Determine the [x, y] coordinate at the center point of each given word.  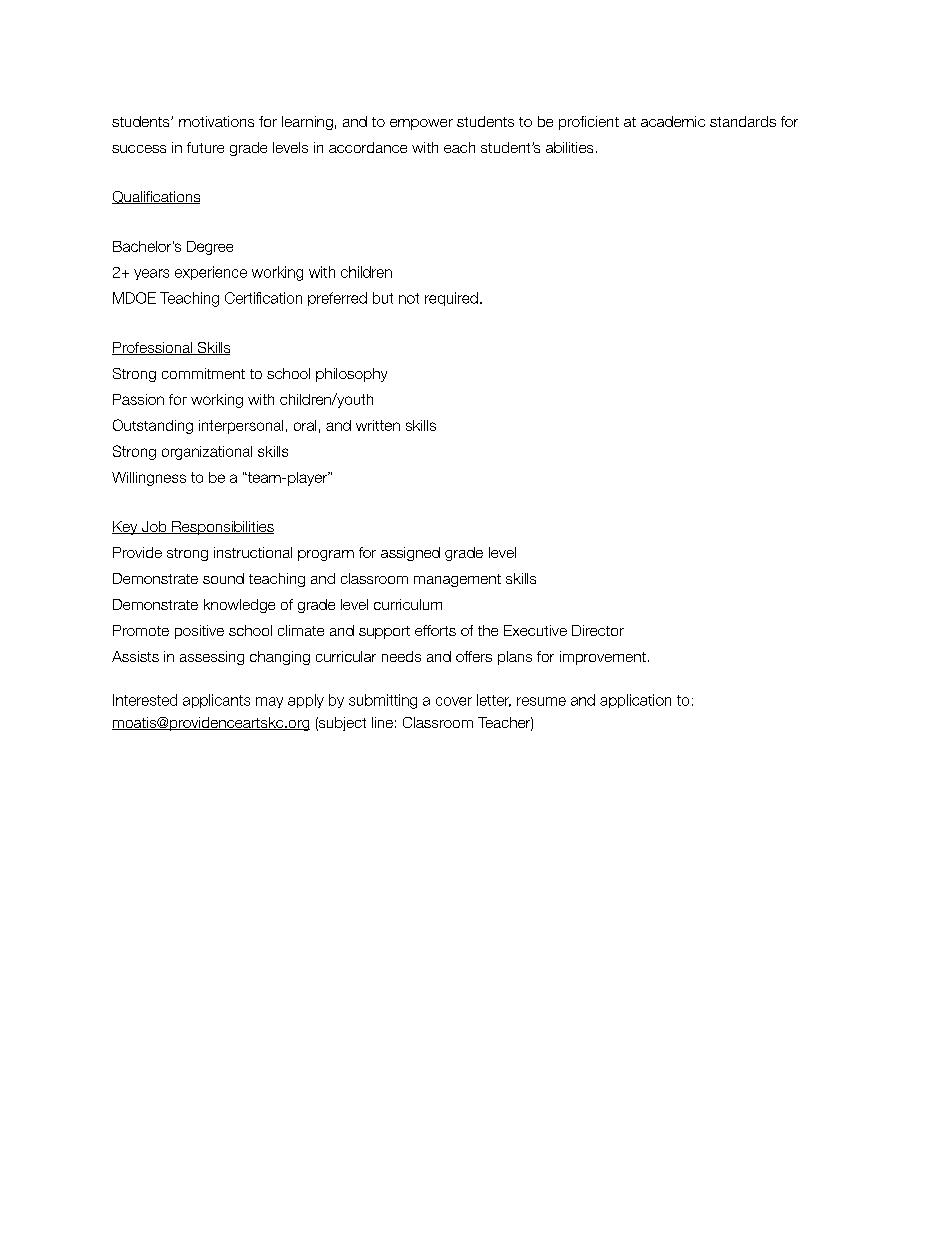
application [635, 701]
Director [598, 630]
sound [223, 578]
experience [211, 273]
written [378, 425]
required [451, 299]
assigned [410, 554]
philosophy [351, 375]
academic [673, 121]
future [205, 147]
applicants [216, 701]
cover [454, 701]
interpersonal [241, 427]
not [409, 298]
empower [421, 124]
